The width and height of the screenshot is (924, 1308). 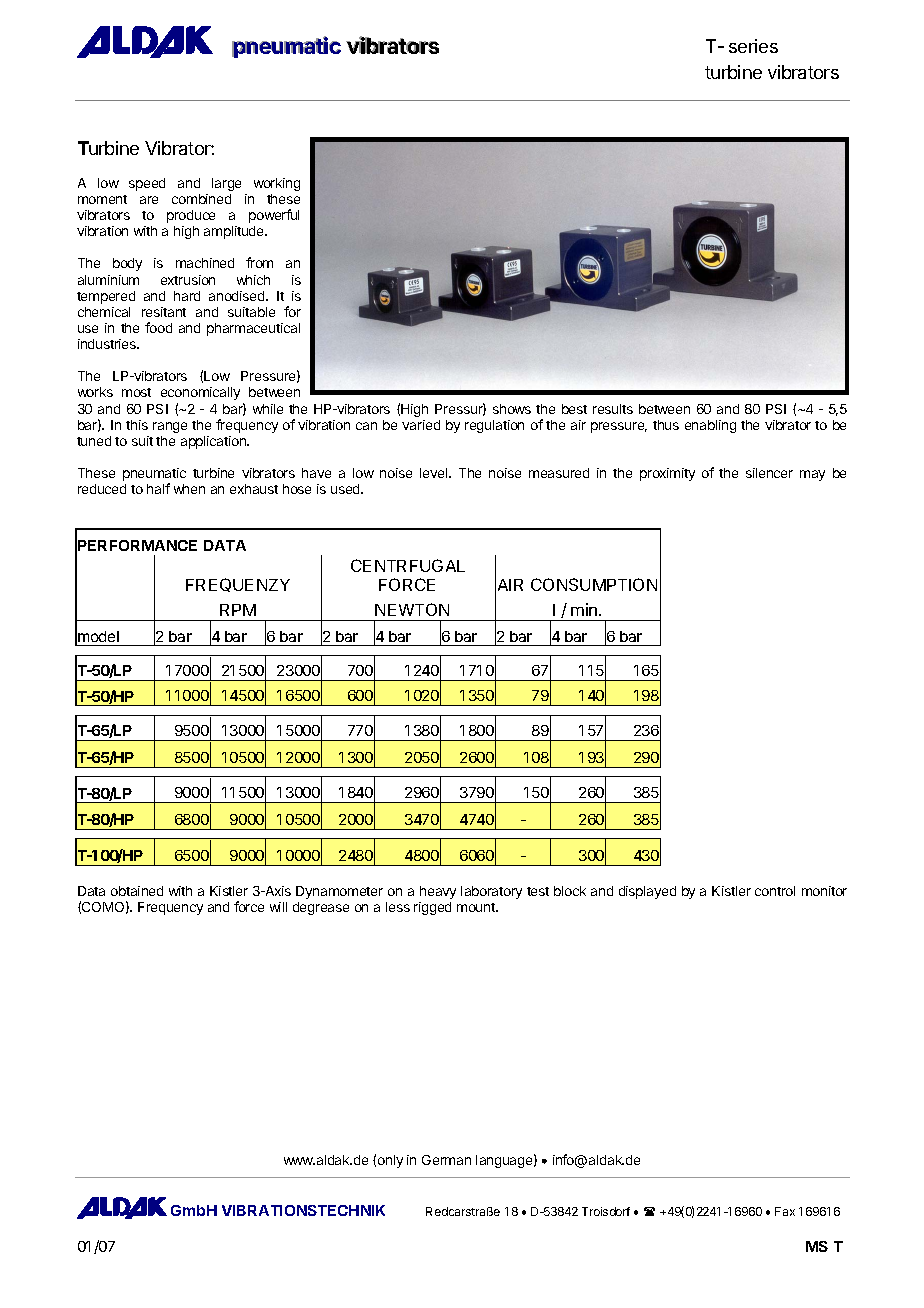 What do you see at coordinates (390, 1161) in the screenshot?
I see `only` at bounding box center [390, 1161].
